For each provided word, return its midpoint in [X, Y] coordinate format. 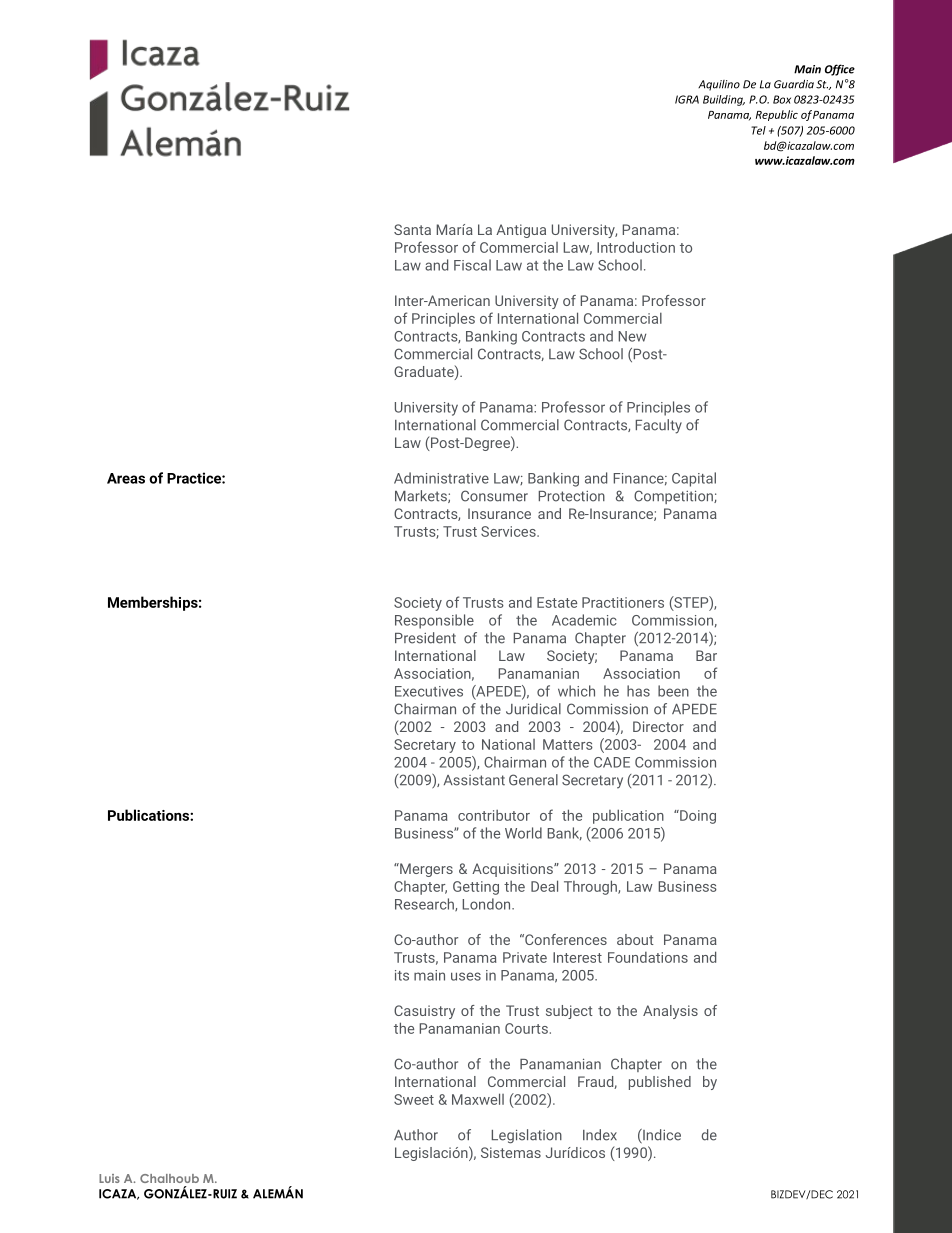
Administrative [441, 478]
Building [724, 100]
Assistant [474, 780]
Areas [126, 478]
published [660, 1083]
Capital [694, 479]
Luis [109, 1178]
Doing [697, 817]
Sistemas [511, 1152]
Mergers [425, 870]
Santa [412, 229]
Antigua [521, 231]
